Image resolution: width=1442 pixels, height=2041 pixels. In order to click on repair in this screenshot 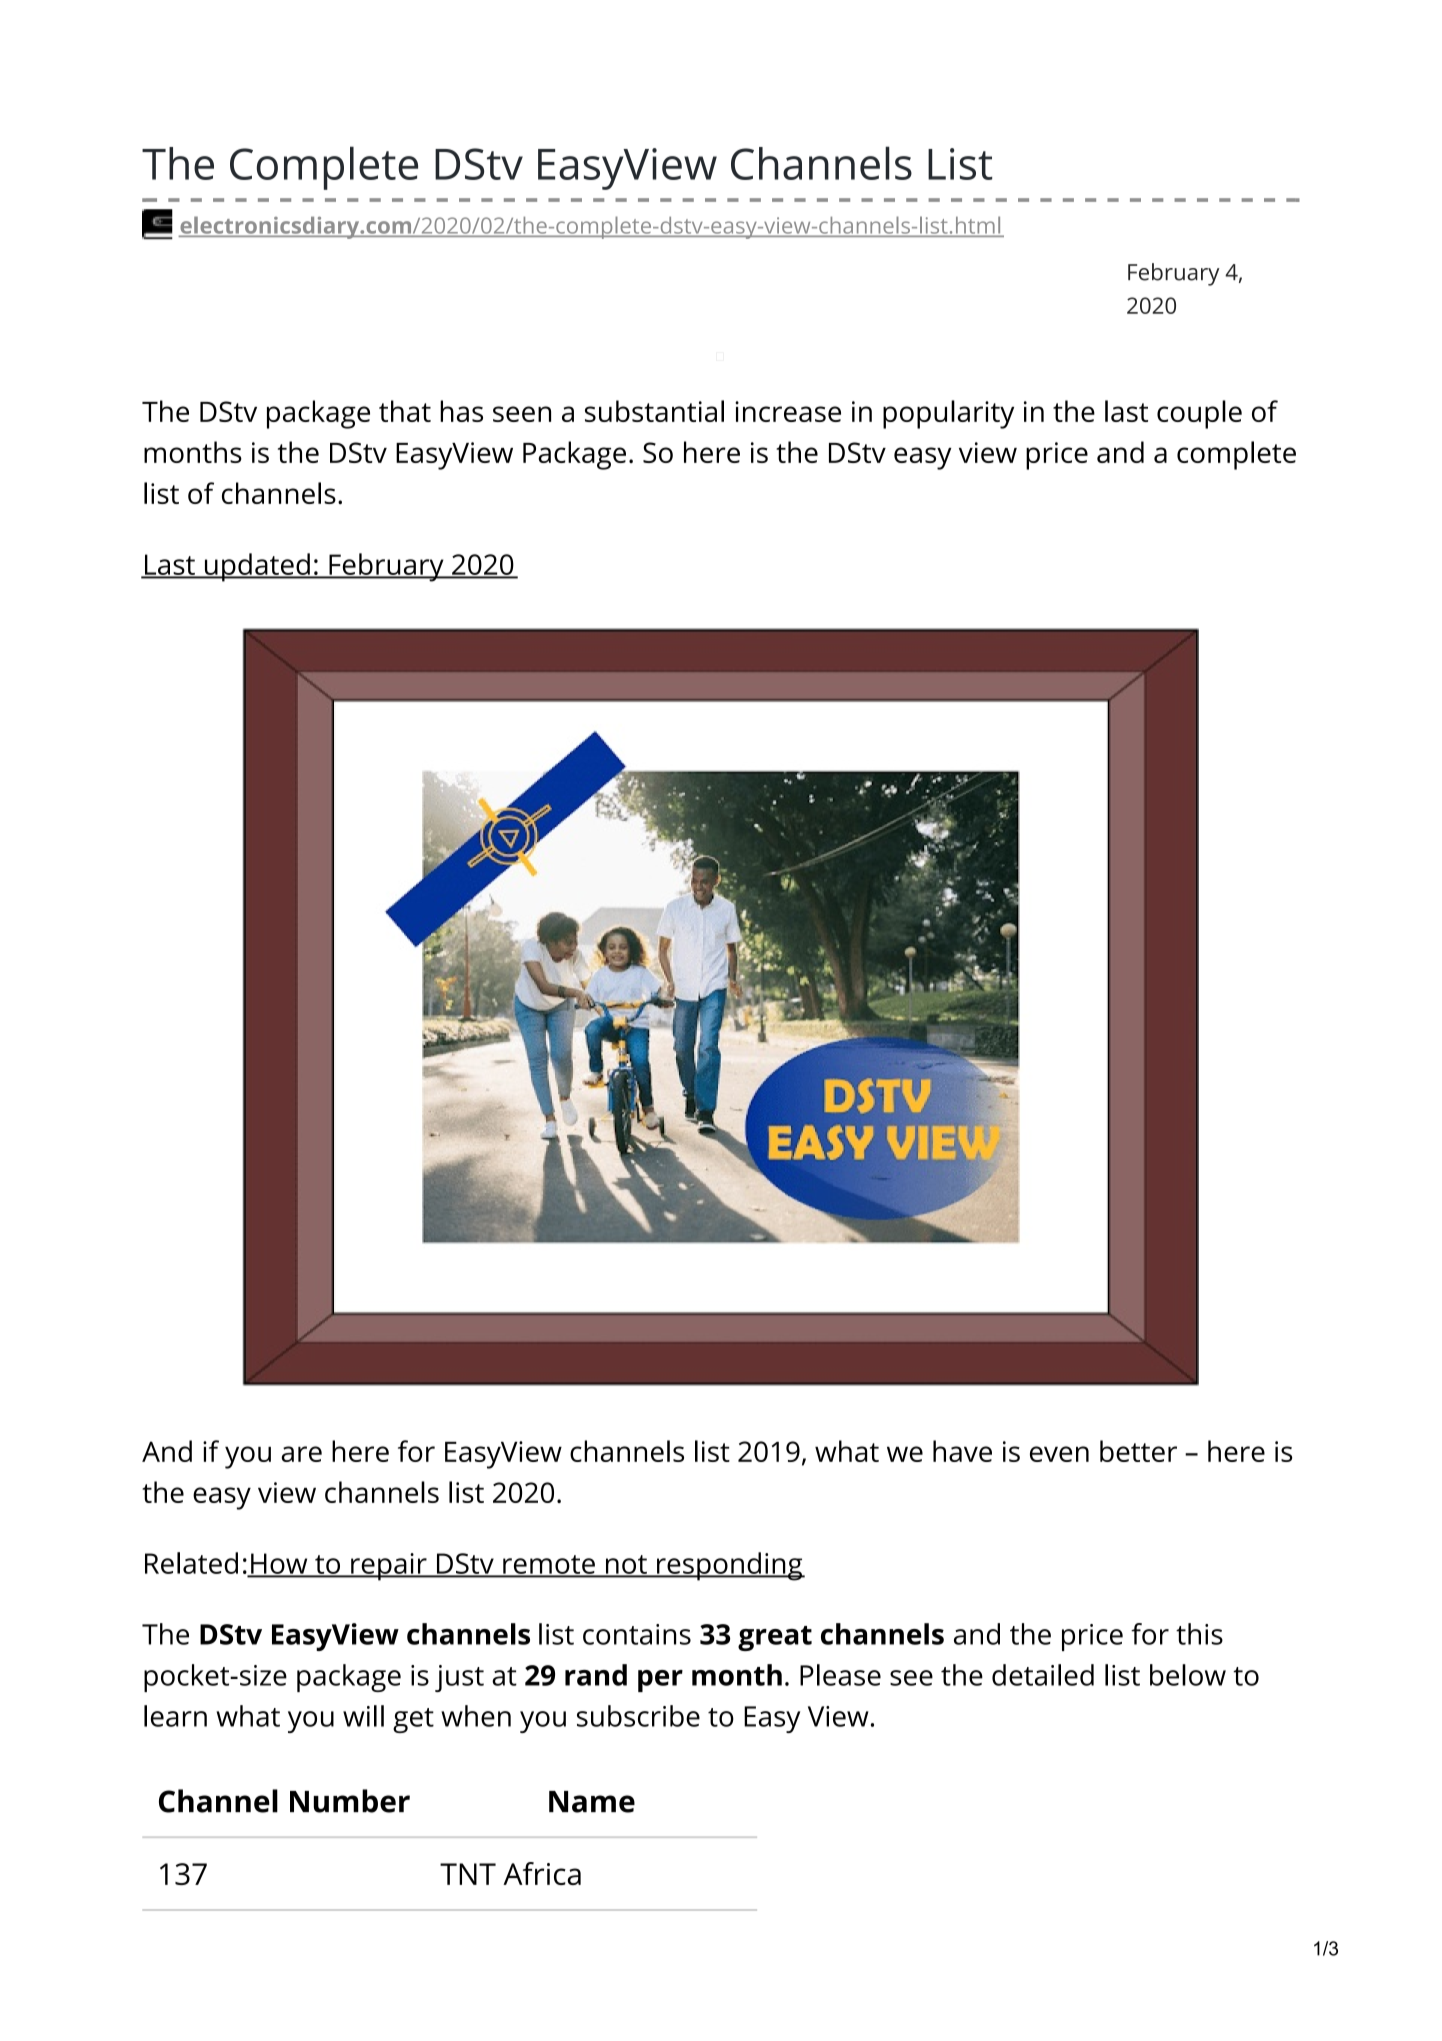, I will do `click(389, 1567)`.
